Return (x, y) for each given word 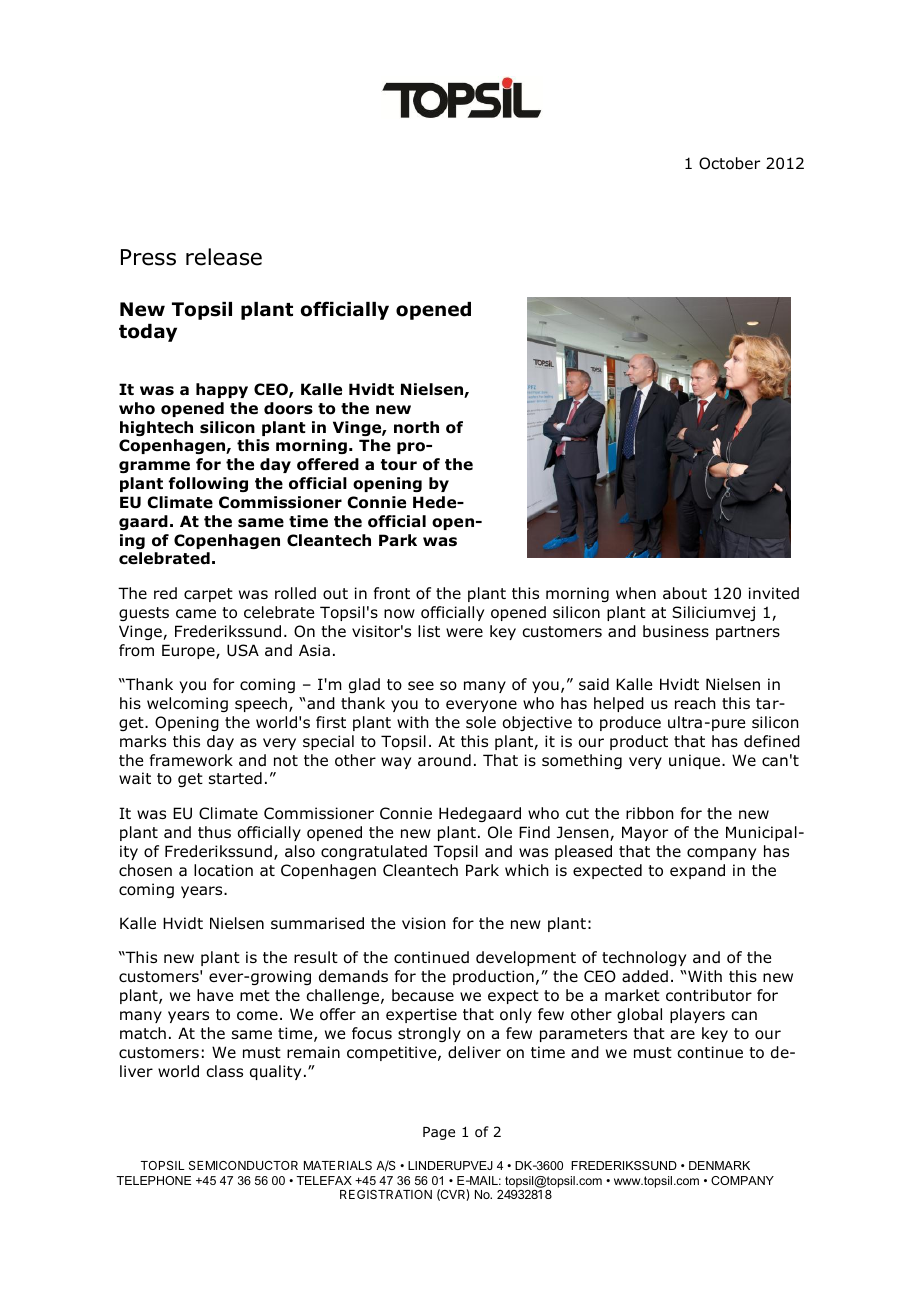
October (729, 163)
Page (439, 1133)
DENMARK (719, 1165)
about (685, 593)
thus (214, 832)
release (224, 257)
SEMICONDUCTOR (243, 1165)
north (416, 427)
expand (697, 871)
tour (399, 465)
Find (534, 832)
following (208, 484)
